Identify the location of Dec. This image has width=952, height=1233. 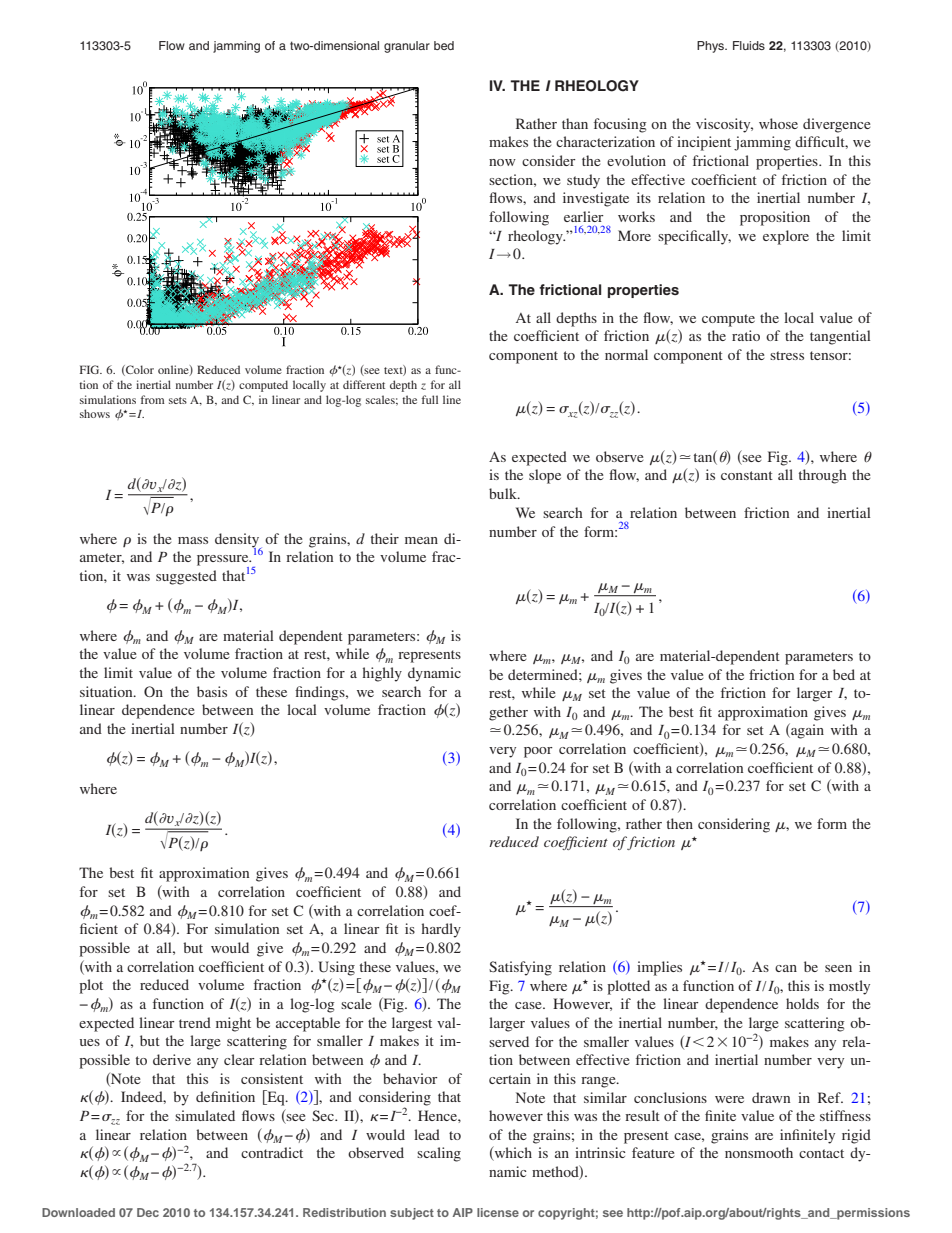
(148, 1212).
